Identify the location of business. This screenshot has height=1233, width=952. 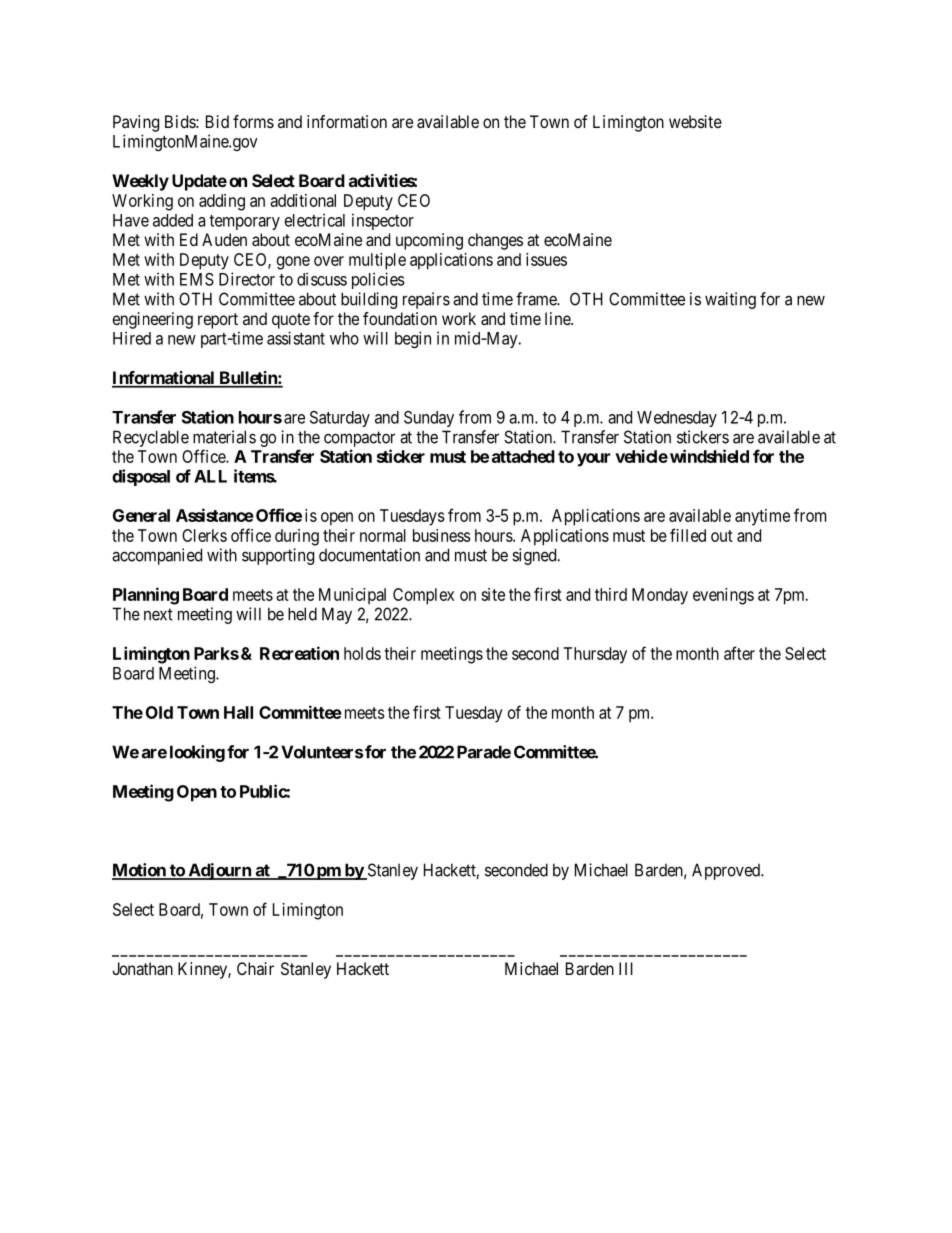
(442, 535).
